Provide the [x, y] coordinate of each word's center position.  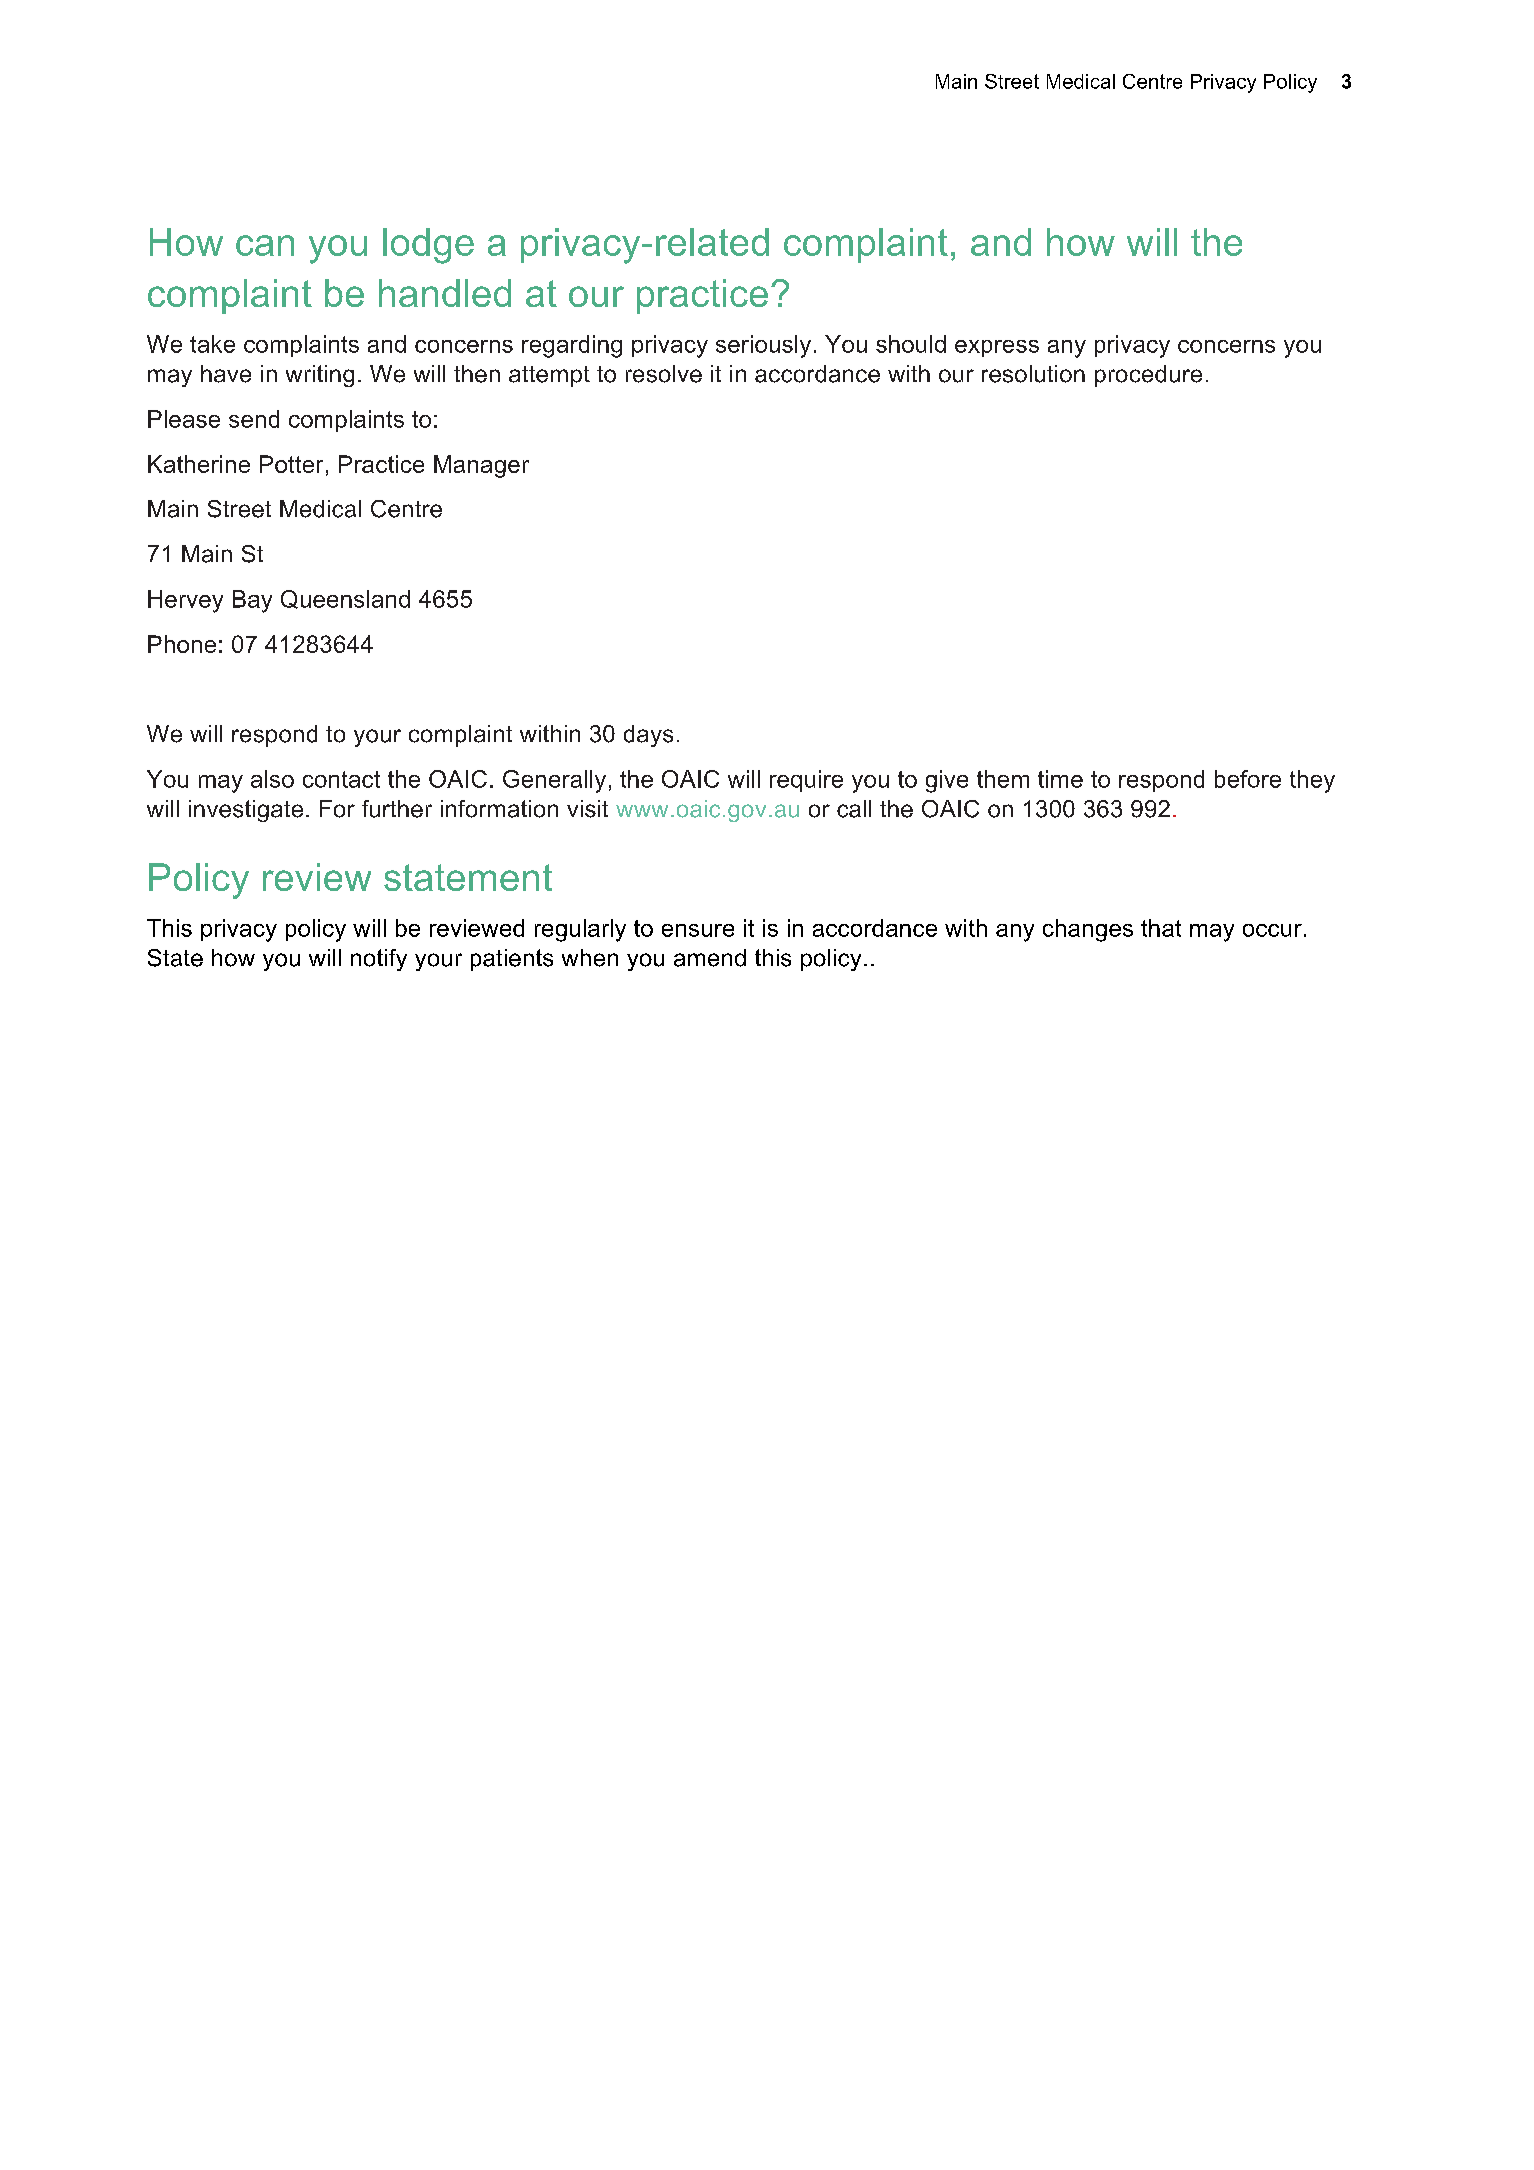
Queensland [345, 599]
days [648, 736]
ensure [698, 930]
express [997, 348]
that [1161, 928]
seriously [763, 346]
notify [379, 960]
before [1248, 779]
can [265, 245]
